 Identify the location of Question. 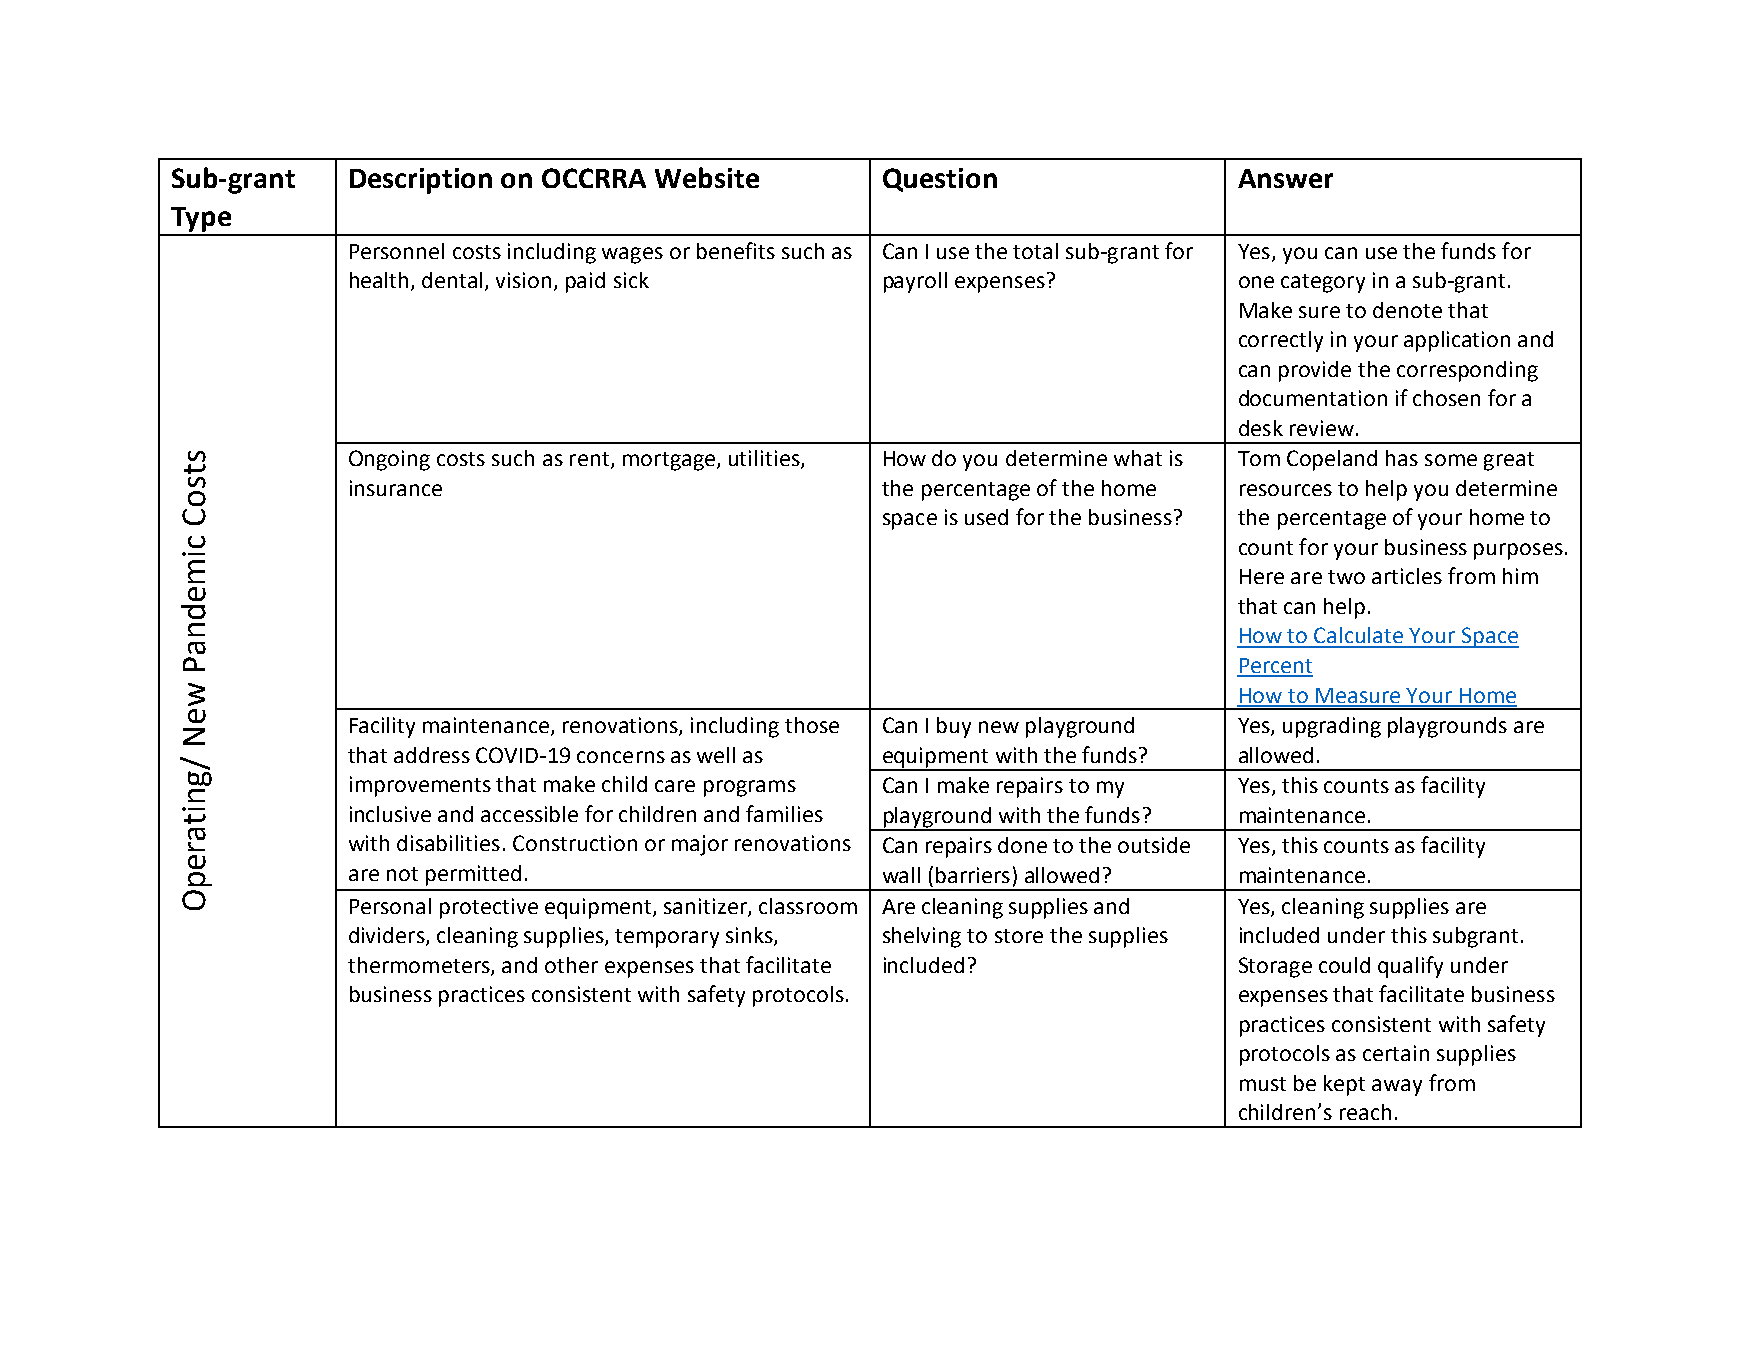
(940, 180).
